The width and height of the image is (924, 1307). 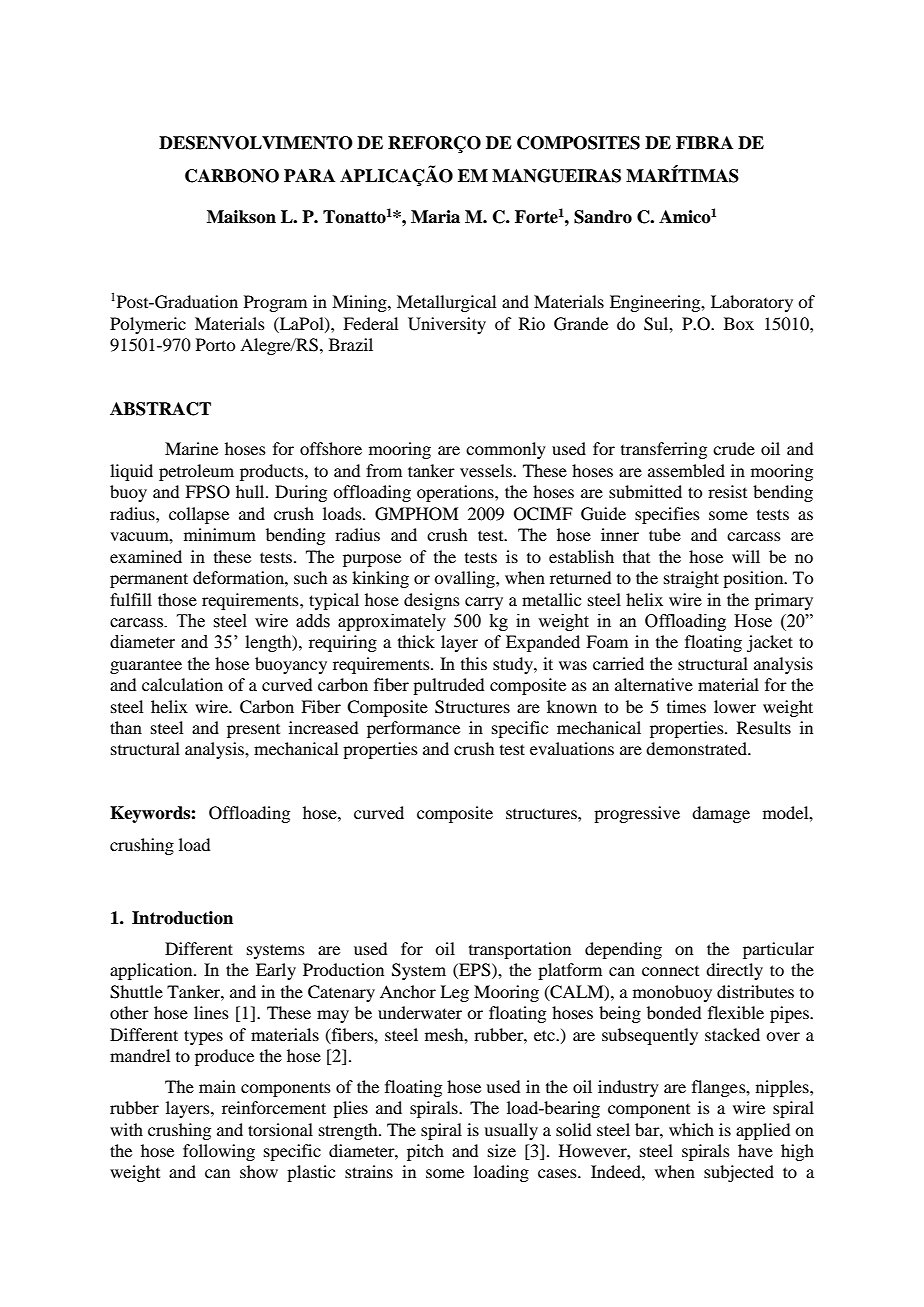 I want to click on commonly, so click(x=506, y=450).
